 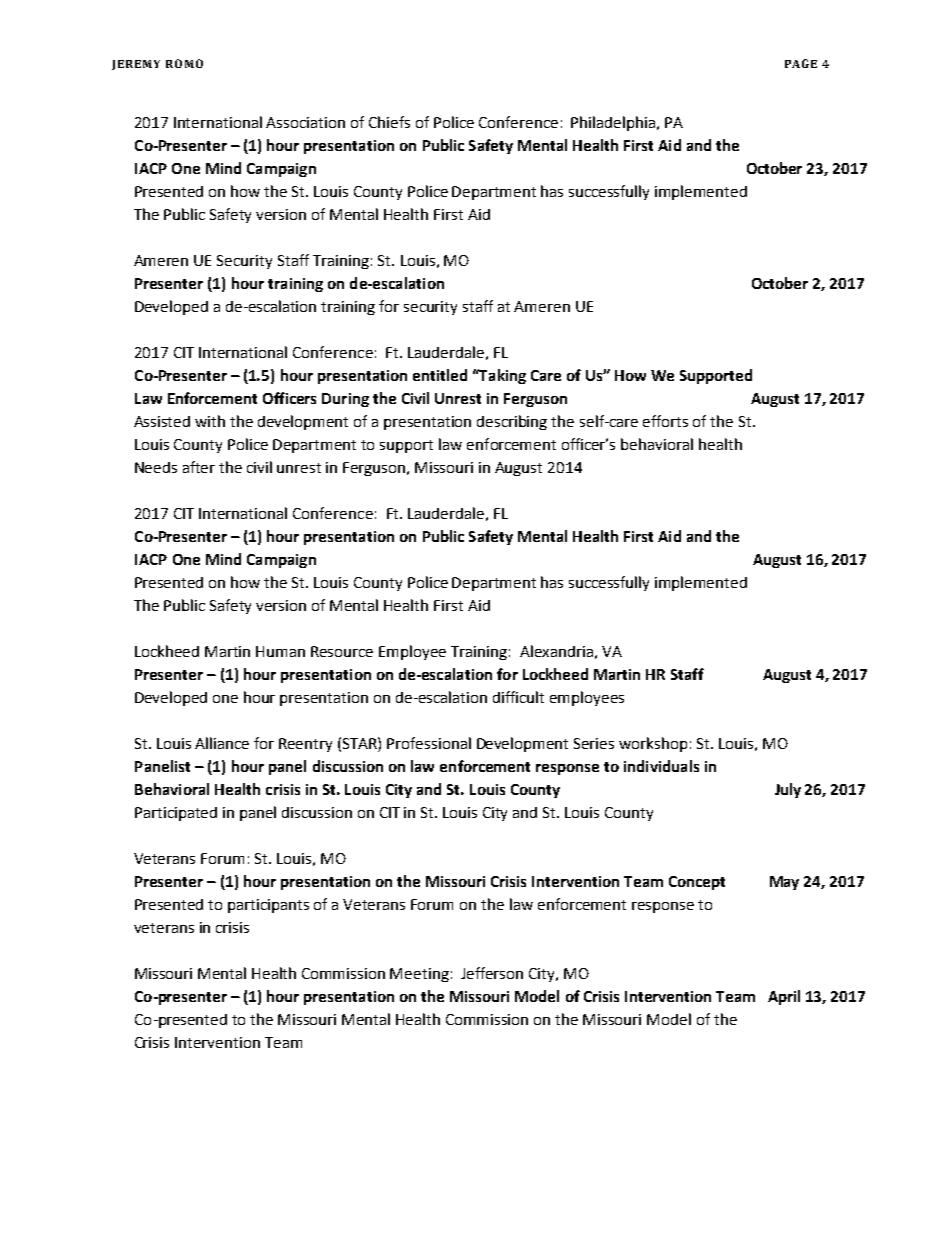 What do you see at coordinates (653, 744) in the screenshot?
I see `workshop` at bounding box center [653, 744].
